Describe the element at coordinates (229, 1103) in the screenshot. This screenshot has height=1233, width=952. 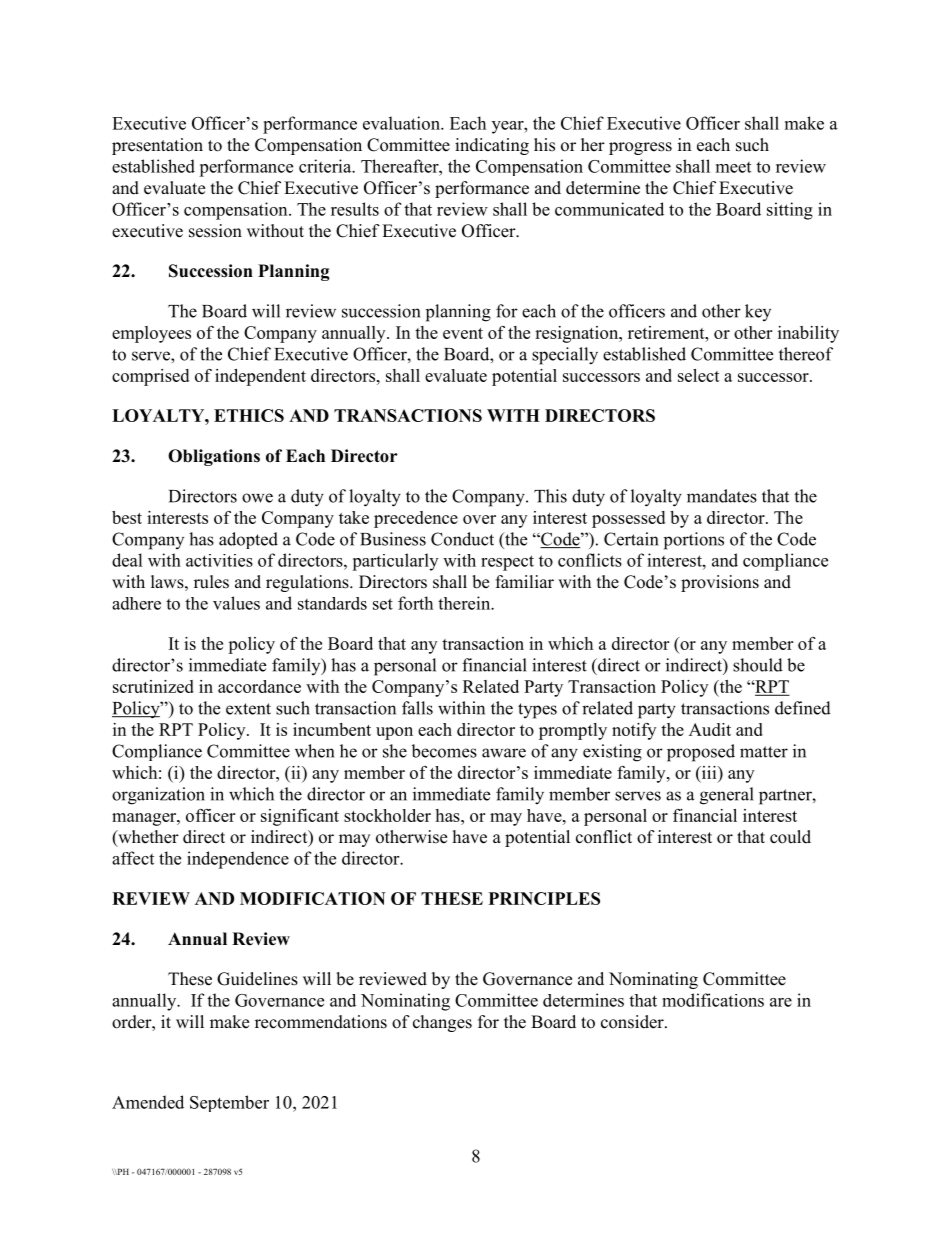
I see `September` at that location.
